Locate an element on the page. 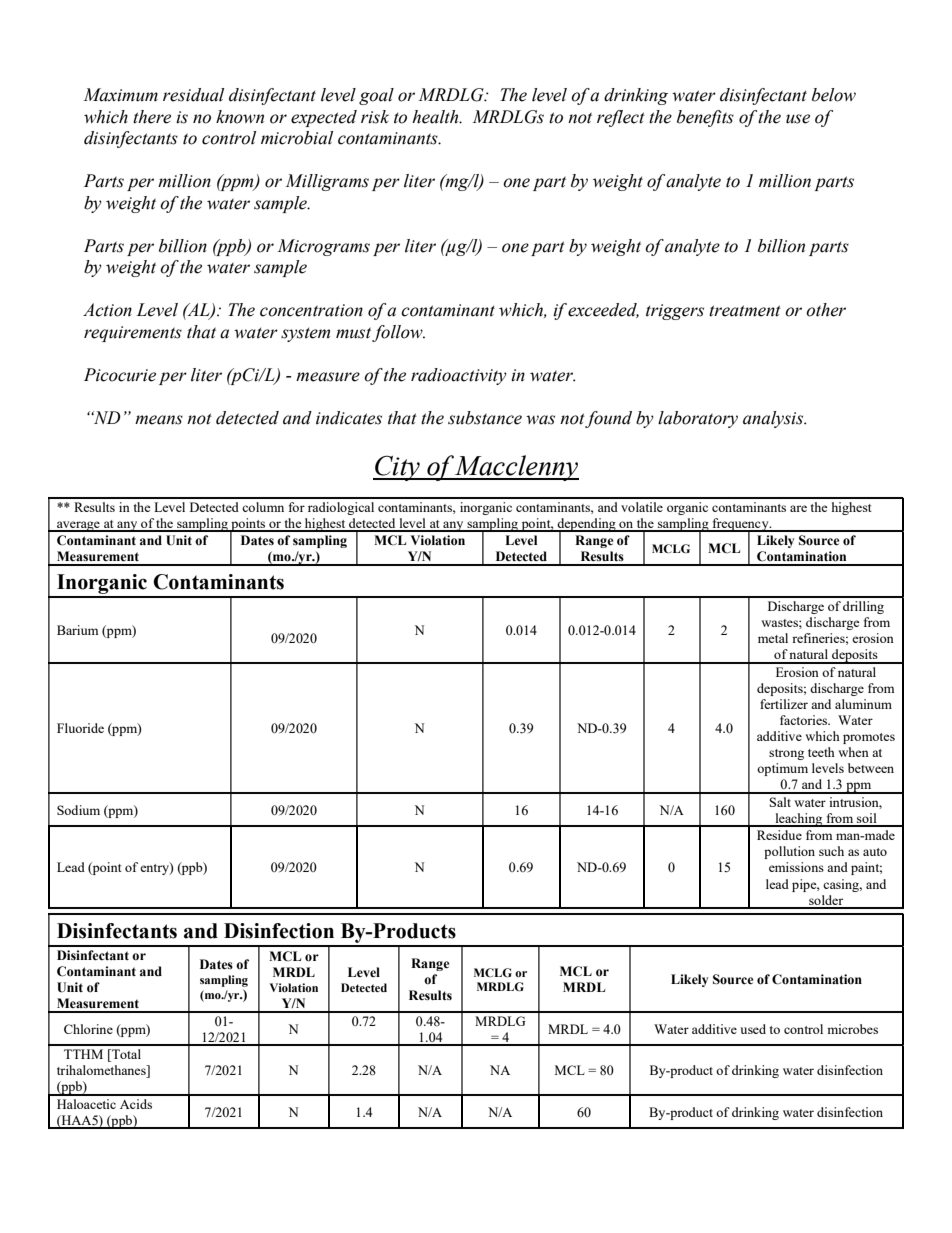 This image has height=1233, width=952. pollution is located at coordinates (789, 852).
